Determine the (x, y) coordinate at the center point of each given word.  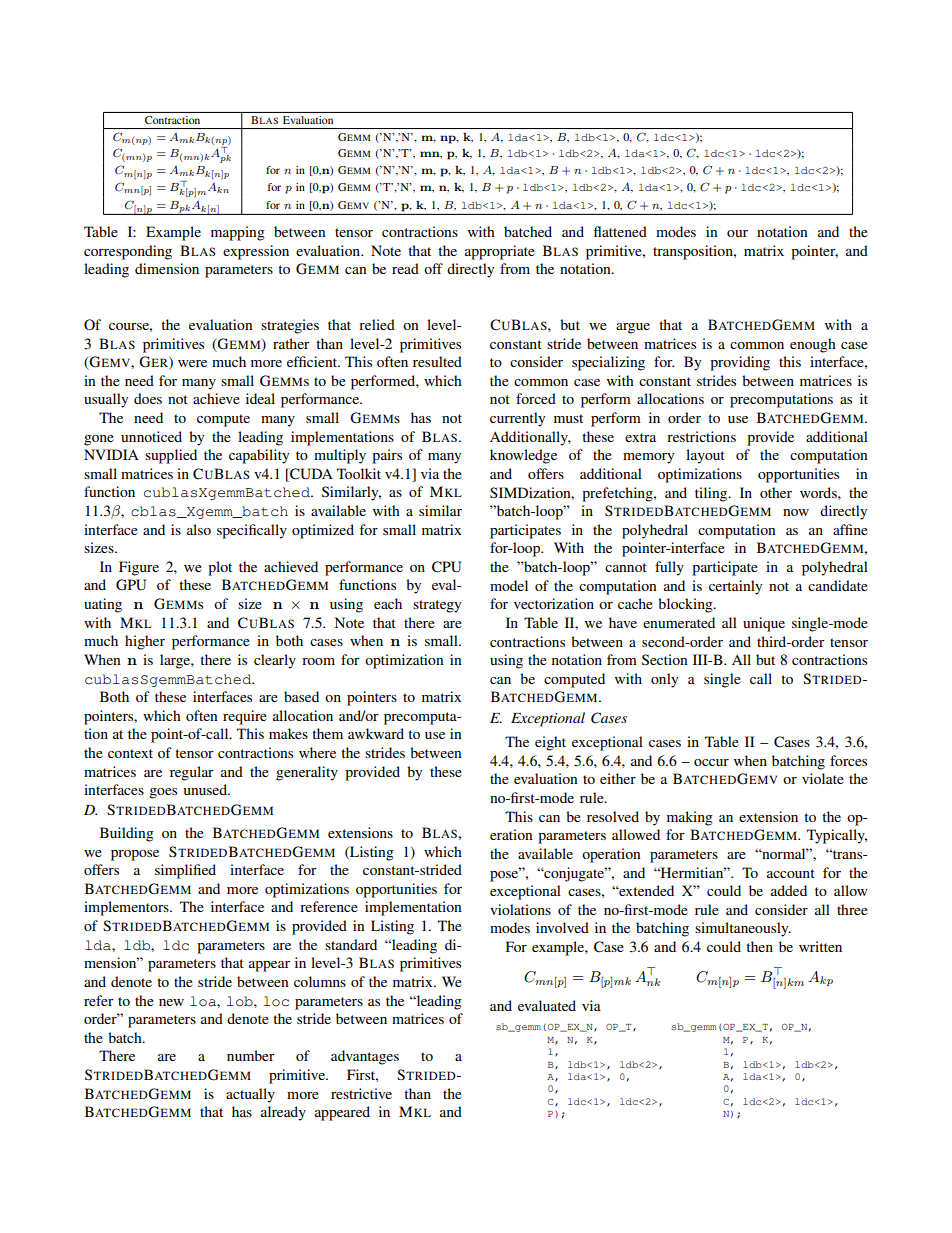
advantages (365, 1057)
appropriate (500, 252)
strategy (437, 606)
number (251, 1055)
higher (145, 642)
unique (764, 624)
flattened (620, 231)
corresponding (128, 252)
